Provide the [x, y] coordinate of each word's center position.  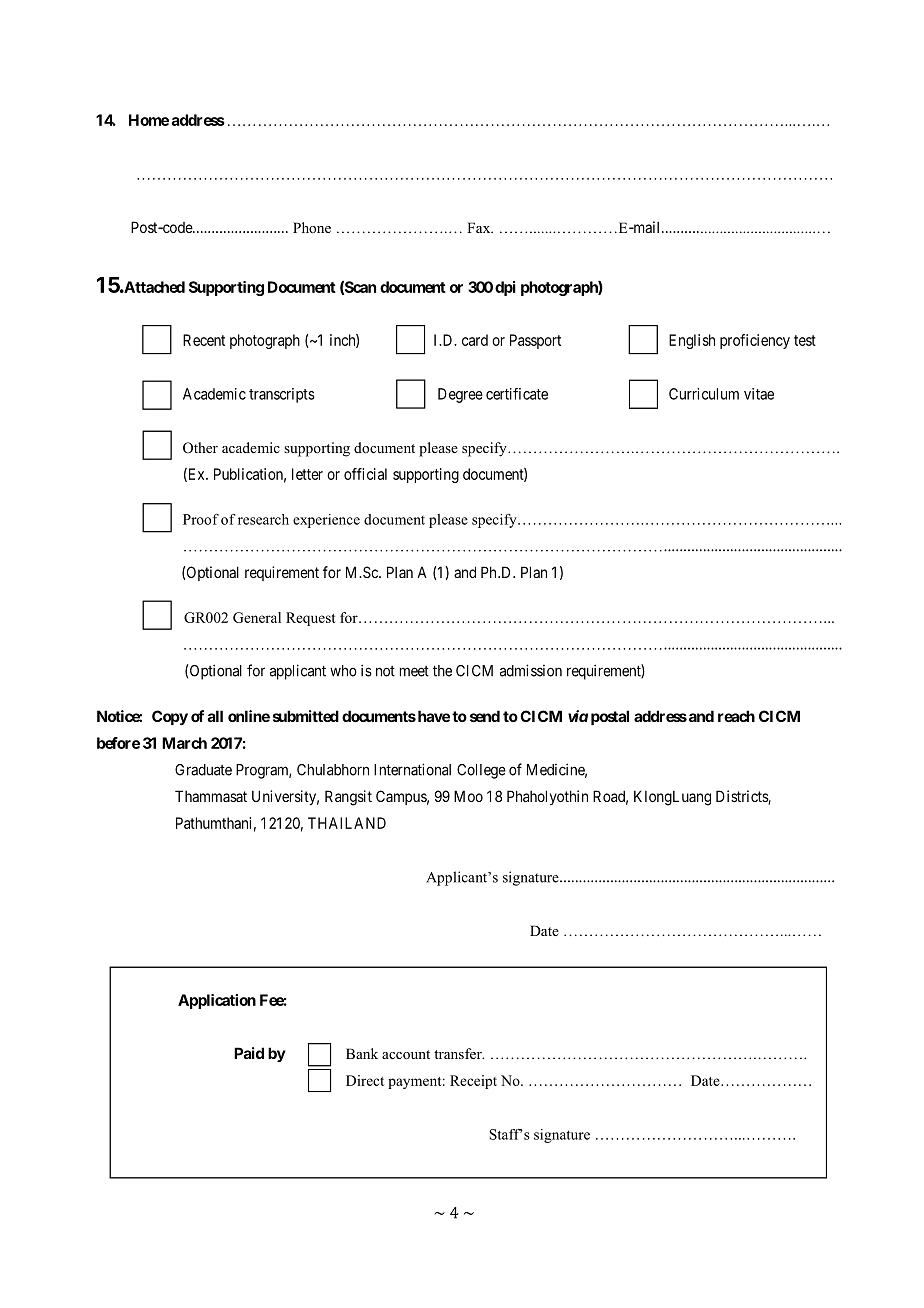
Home [149, 120]
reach [736, 716]
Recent [204, 340]
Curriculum [704, 394]
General [257, 617]
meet [414, 671]
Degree [460, 395]
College [481, 771]
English [692, 341]
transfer [459, 1053]
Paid [249, 1053]
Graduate [203, 770]
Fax [480, 227]
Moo [468, 796]
